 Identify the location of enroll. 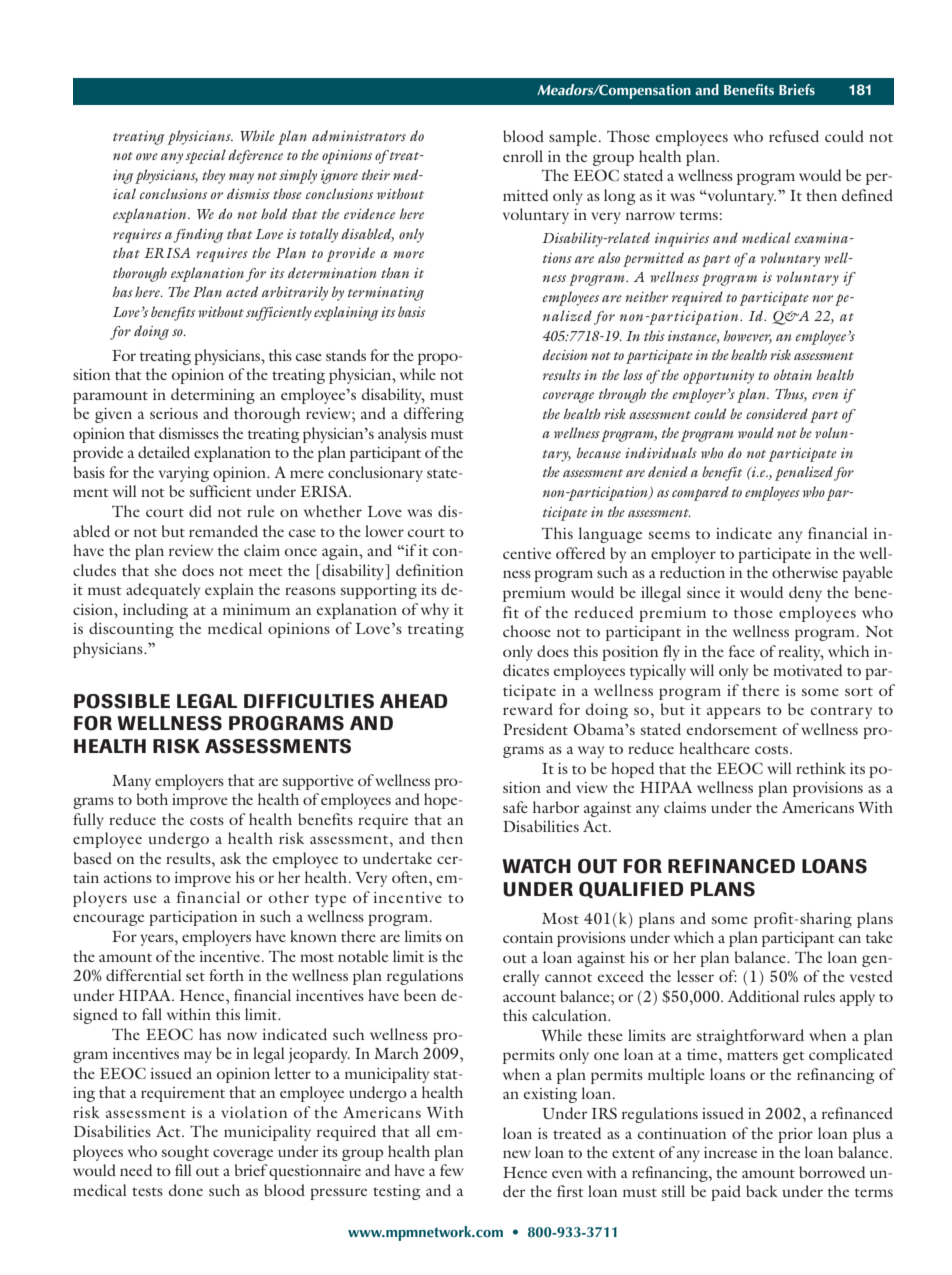
(523, 156).
